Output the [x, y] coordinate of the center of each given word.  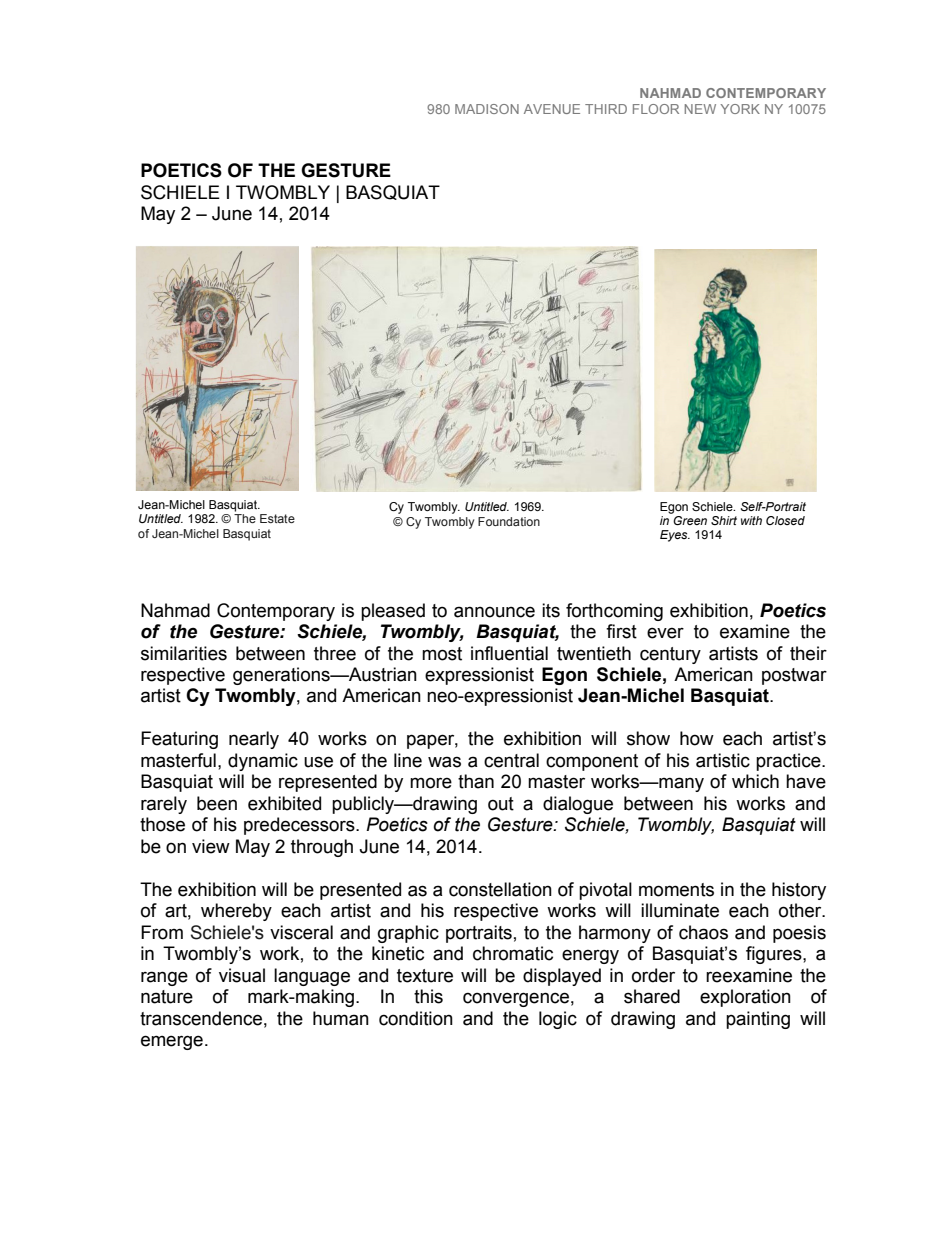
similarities [184, 653]
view [211, 846]
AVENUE [552, 109]
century [670, 655]
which [755, 781]
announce [494, 612]
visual [242, 975]
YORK [740, 109]
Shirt [724, 520]
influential [509, 653]
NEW [700, 109]
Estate [277, 518]
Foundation [509, 521]
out [501, 804]
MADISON [487, 109]
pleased [393, 612]
